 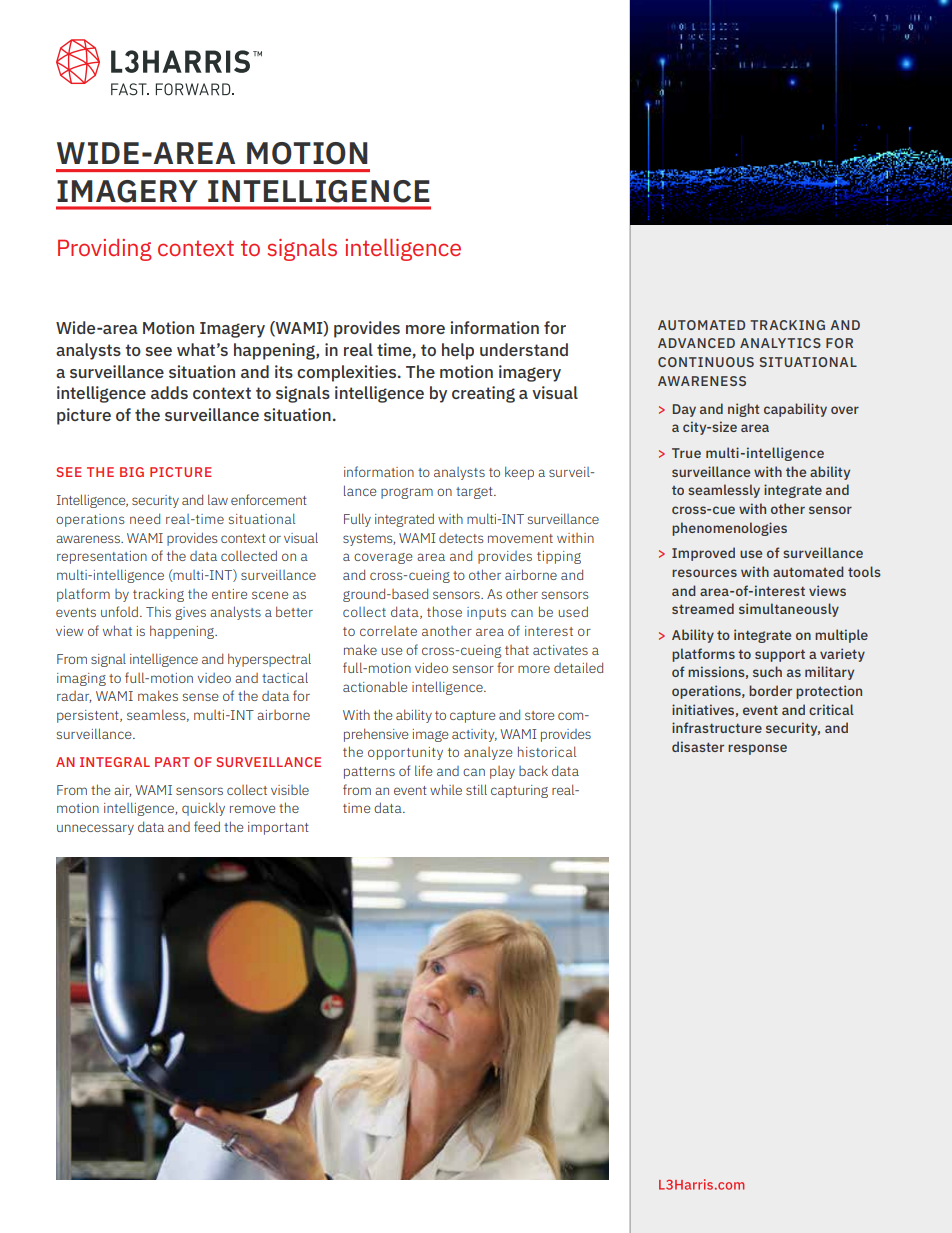 What do you see at coordinates (476, 789) in the screenshot?
I see `still` at bounding box center [476, 789].
